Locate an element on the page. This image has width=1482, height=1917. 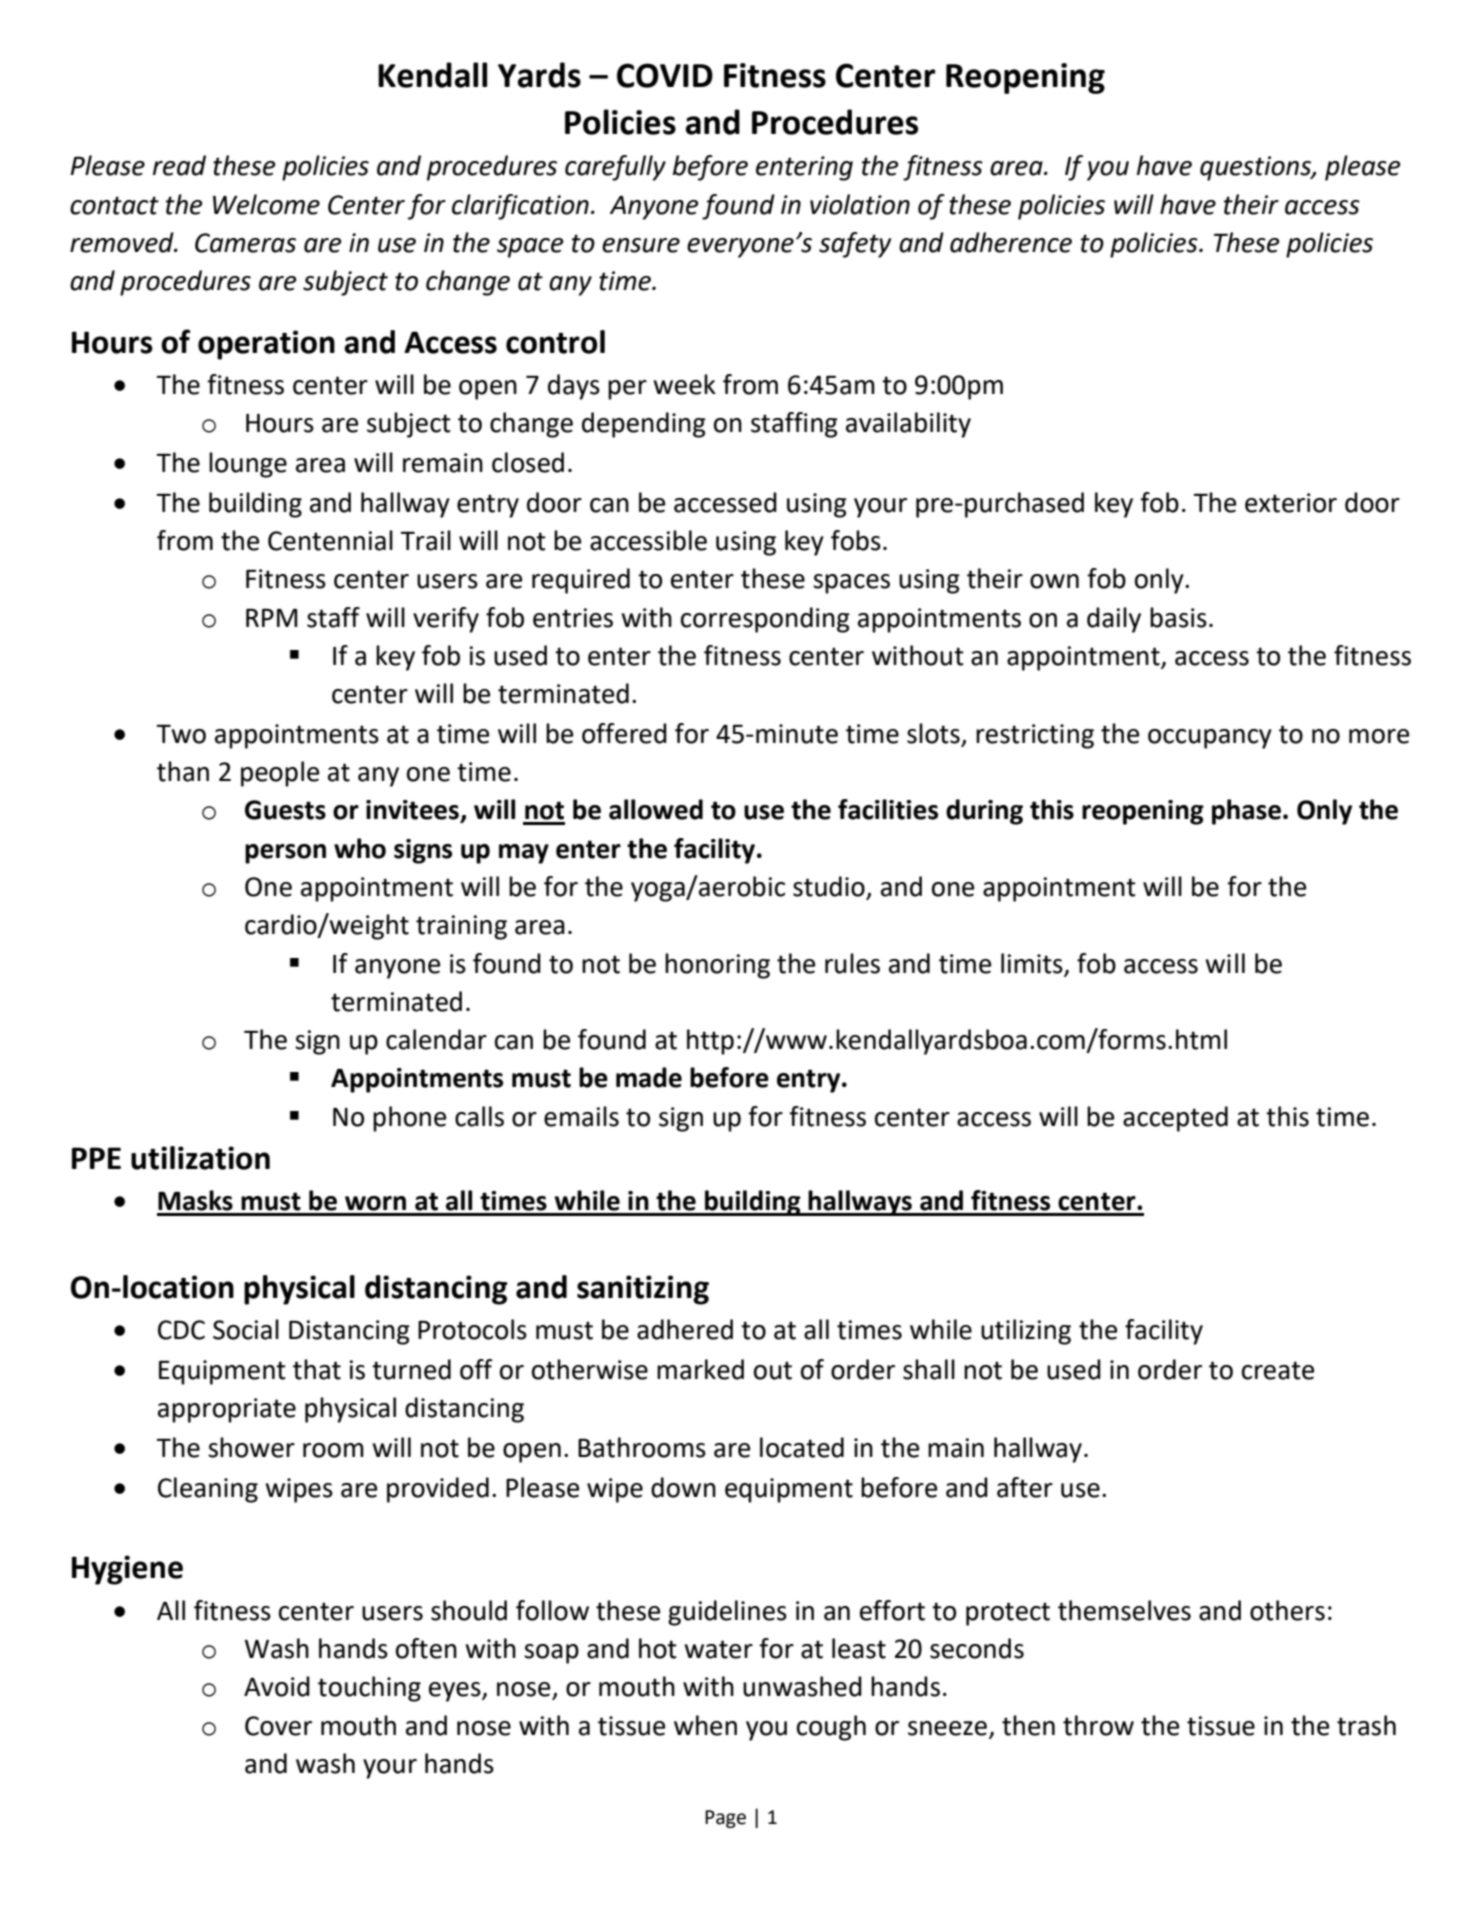
Centennial is located at coordinates (330, 540).
